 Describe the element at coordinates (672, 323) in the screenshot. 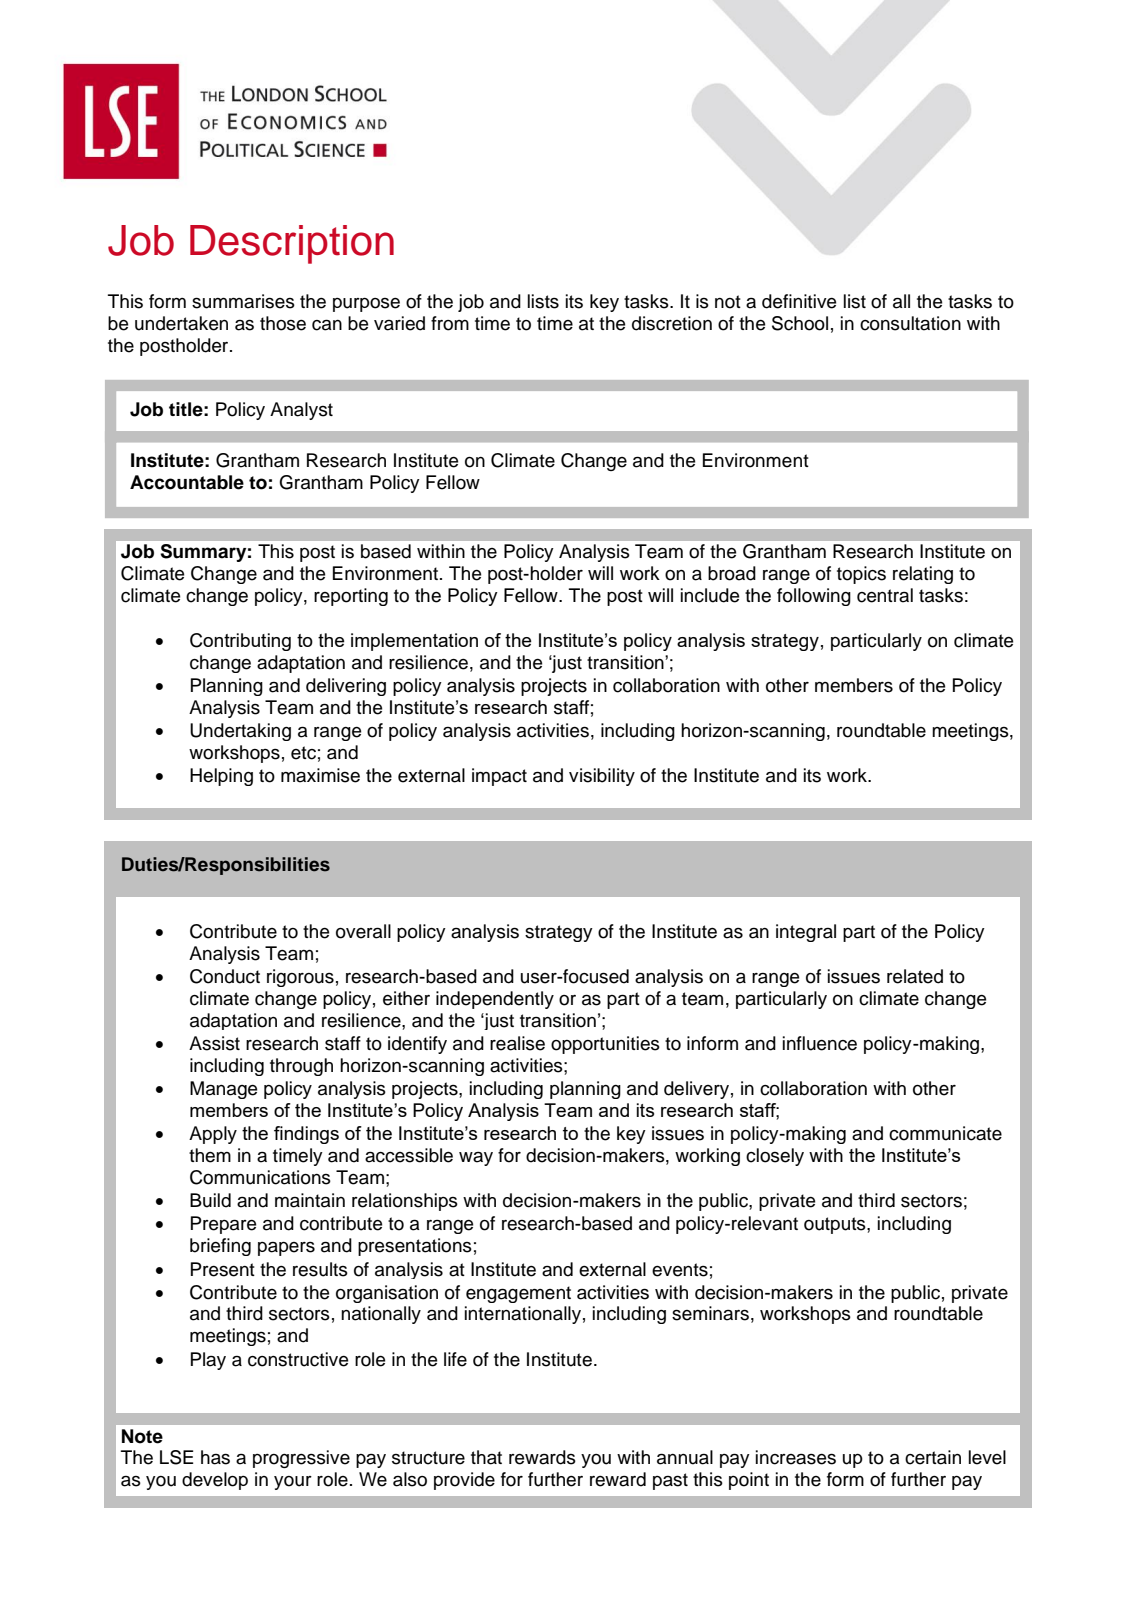

I see `discretion` at that location.
